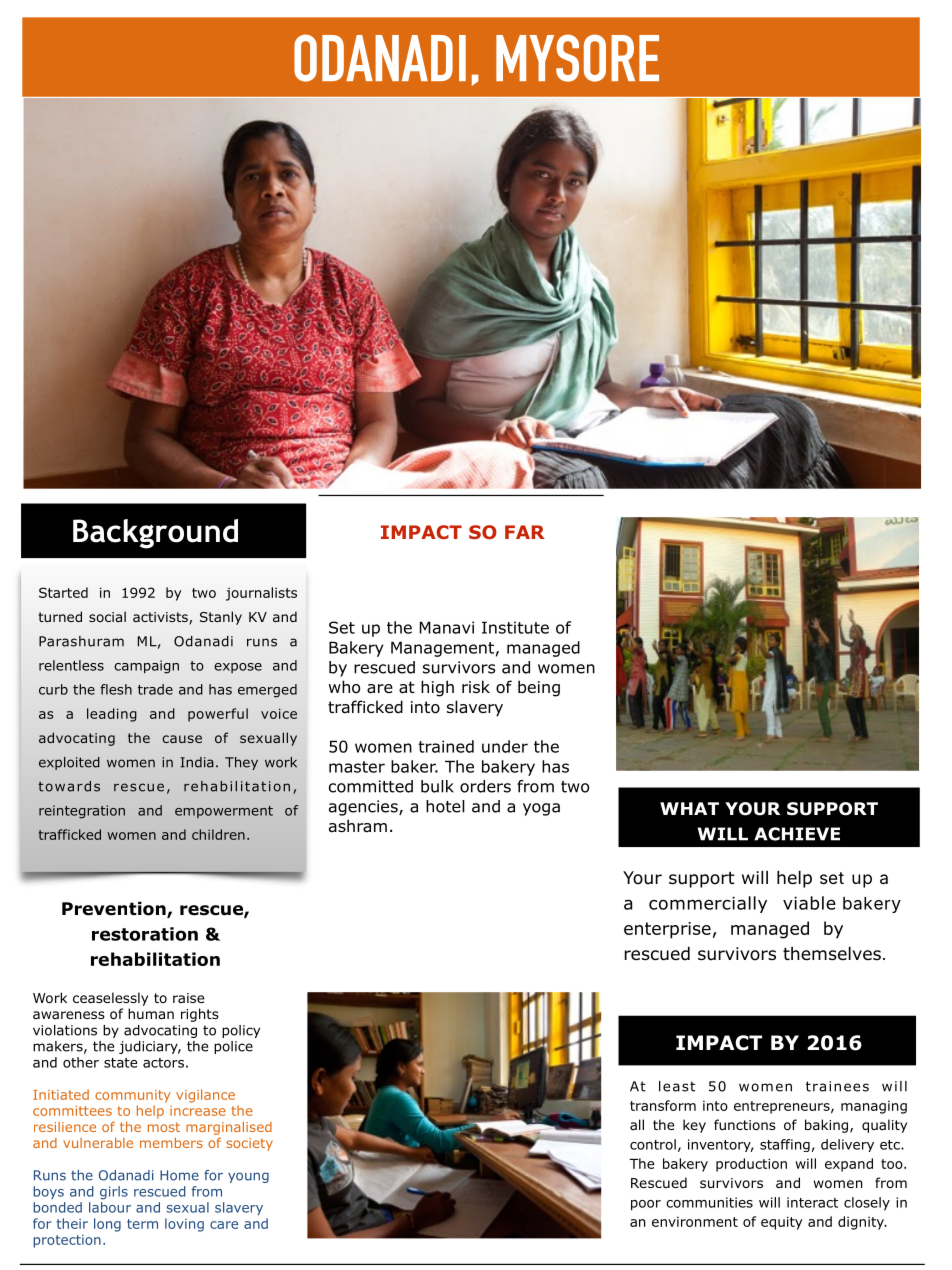  Describe the element at coordinates (155, 534) in the document. I see `Background` at that location.
